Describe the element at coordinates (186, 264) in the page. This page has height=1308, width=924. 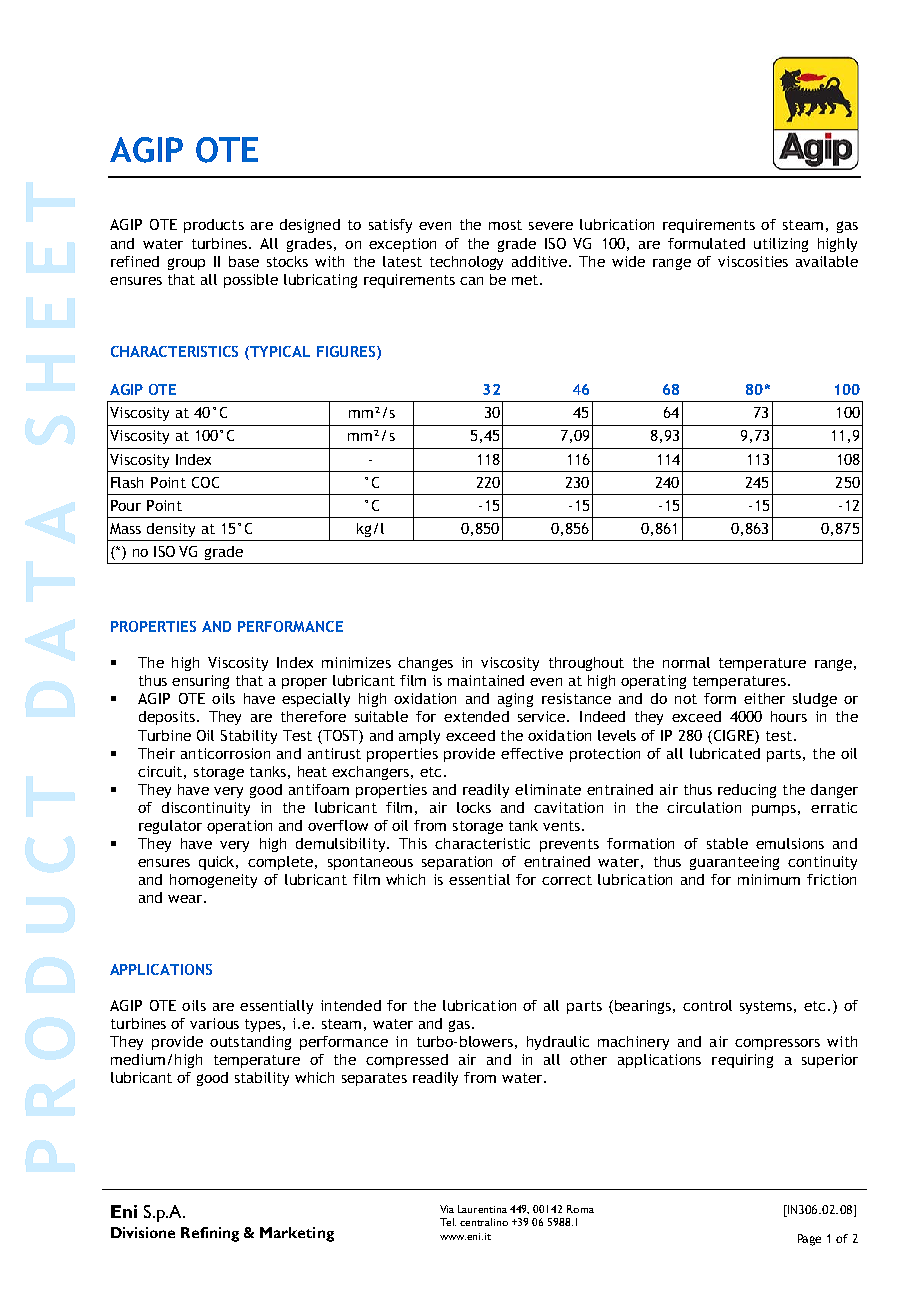
I see `group` at that location.
